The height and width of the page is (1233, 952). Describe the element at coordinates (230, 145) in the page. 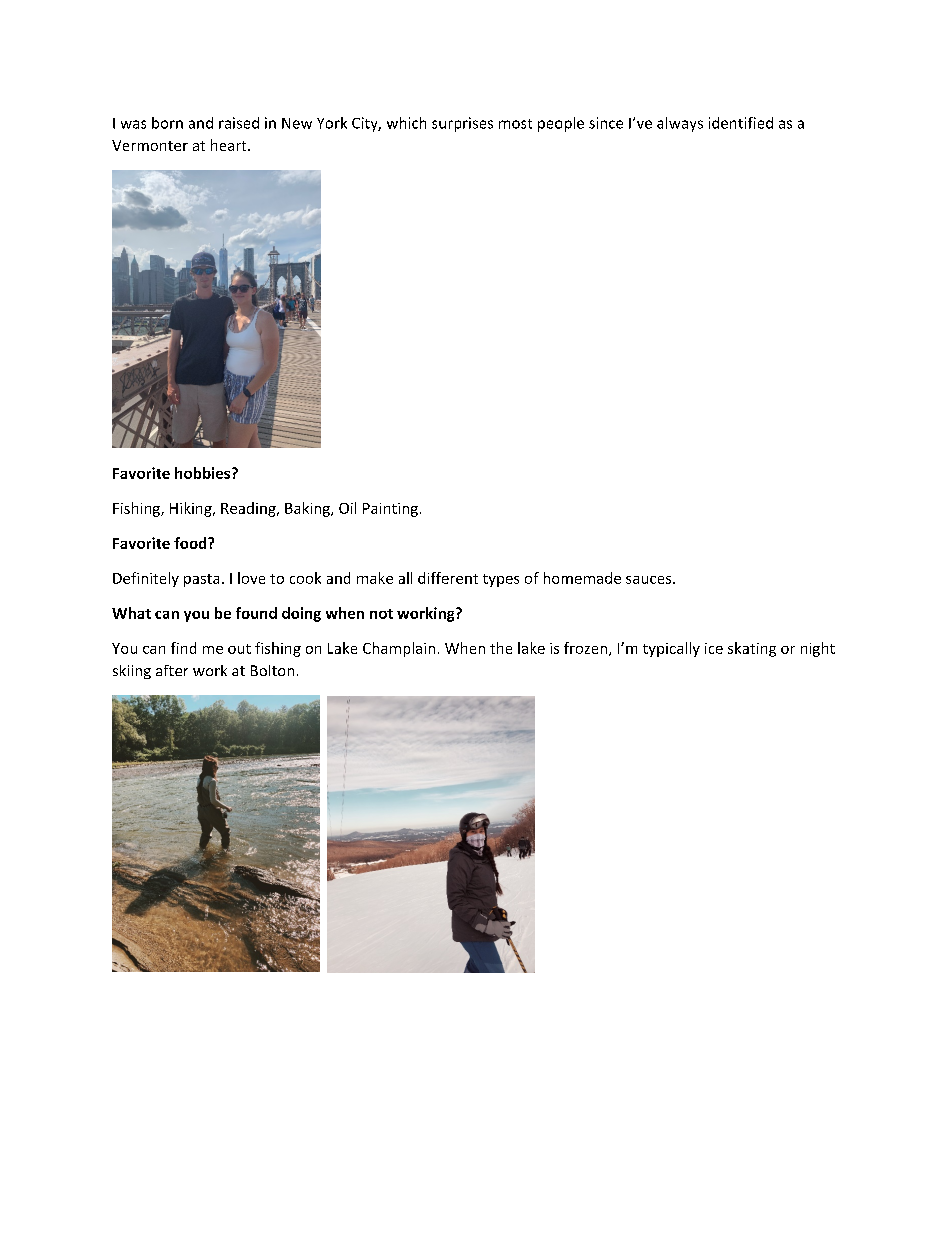

I see `heart` at that location.
